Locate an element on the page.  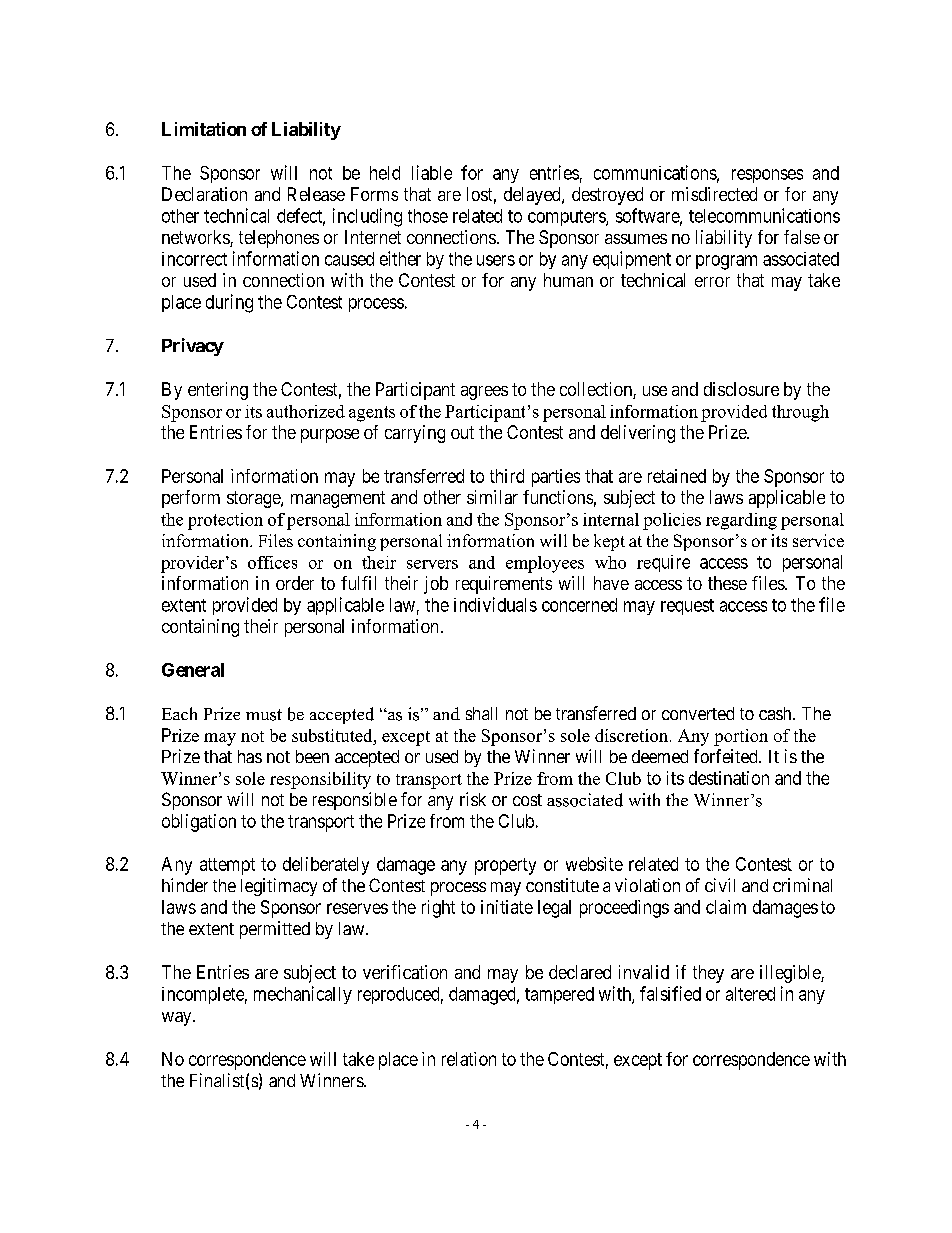
relation is located at coordinates (469, 1059).
